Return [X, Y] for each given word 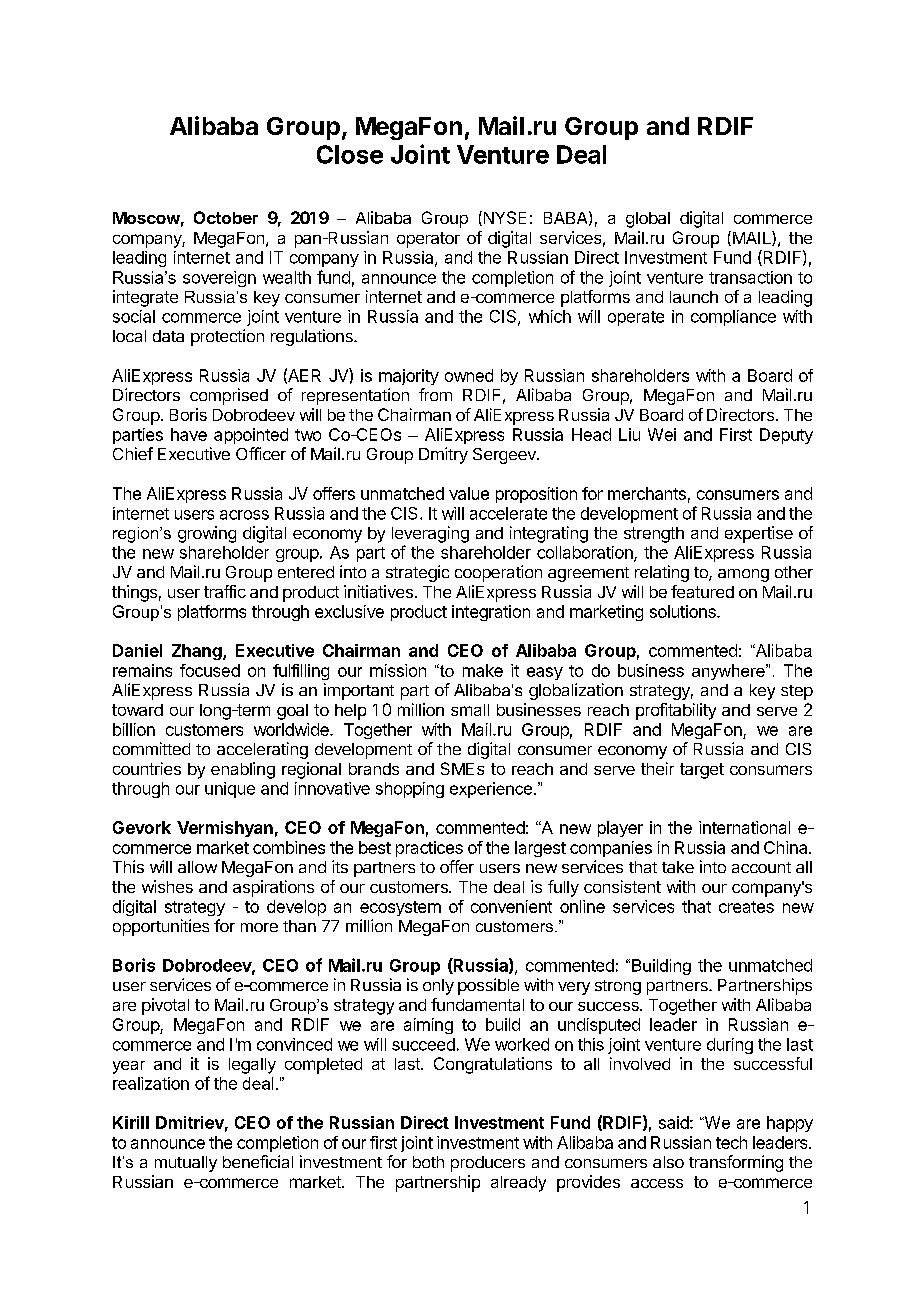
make [483, 670]
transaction [750, 277]
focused [210, 670]
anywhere [729, 672]
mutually [186, 1164]
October [226, 217]
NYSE [503, 218]
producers [488, 1164]
